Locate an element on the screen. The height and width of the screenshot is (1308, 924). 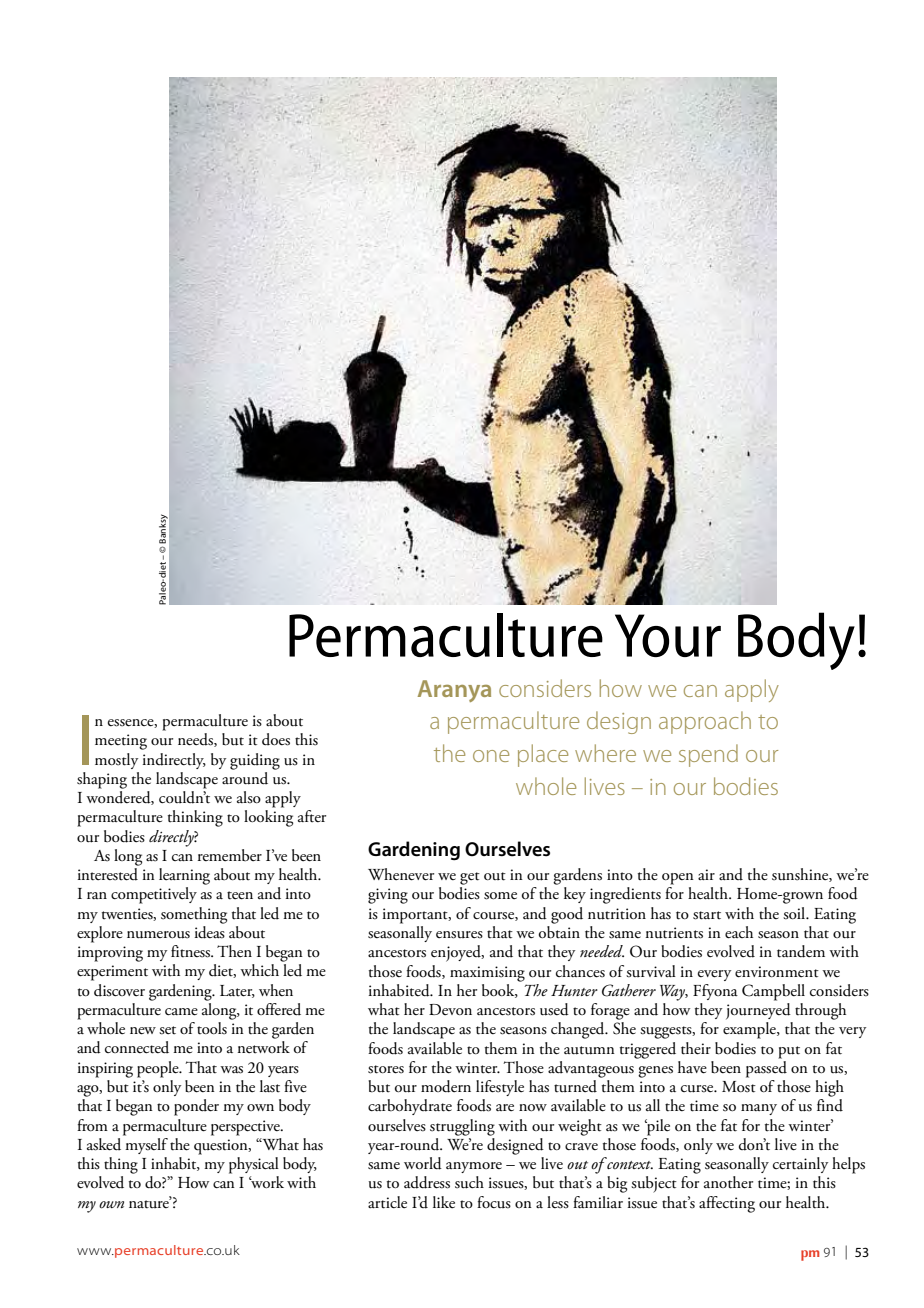
people is located at coordinates (159, 1069).
